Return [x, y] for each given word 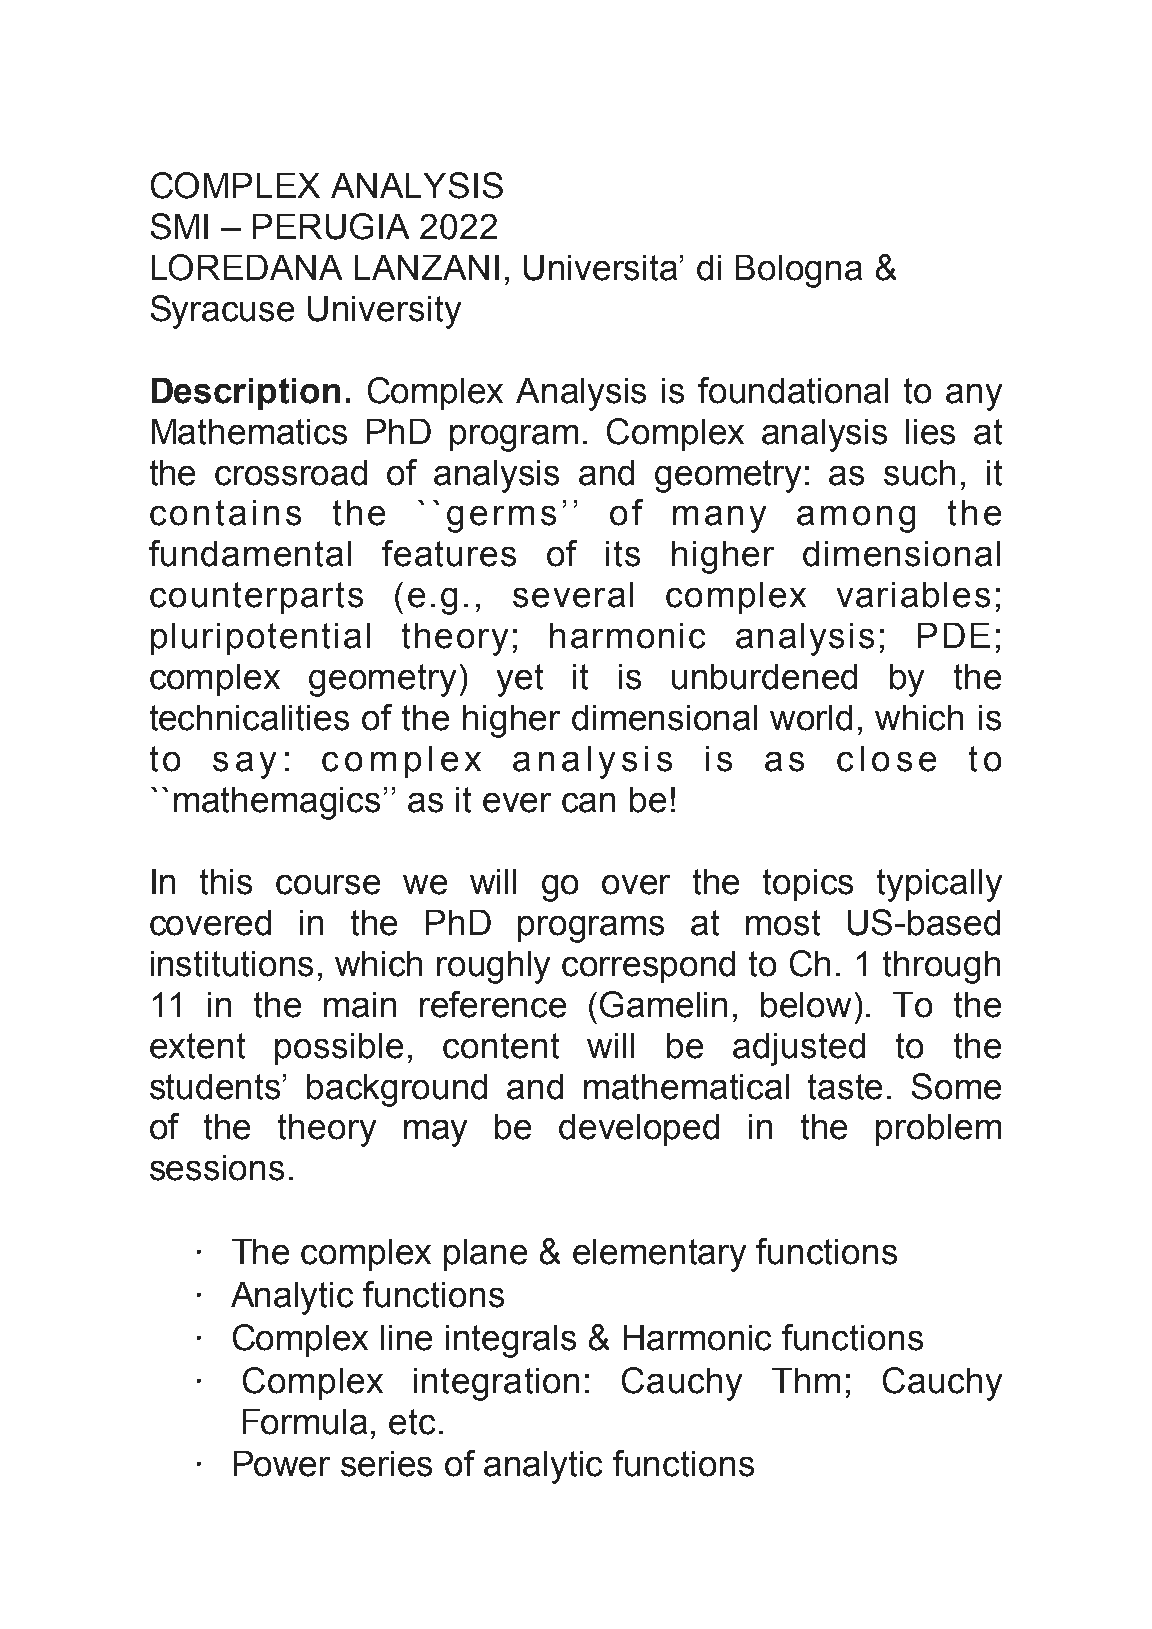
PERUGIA [331, 226]
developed [639, 1130]
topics [808, 885]
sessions [217, 1168]
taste [845, 1087]
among [856, 519]
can [588, 803]
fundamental [250, 553]
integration [496, 1384]
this [226, 882]
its [623, 554]
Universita [600, 268]
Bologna [799, 271]
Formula [305, 1422]
